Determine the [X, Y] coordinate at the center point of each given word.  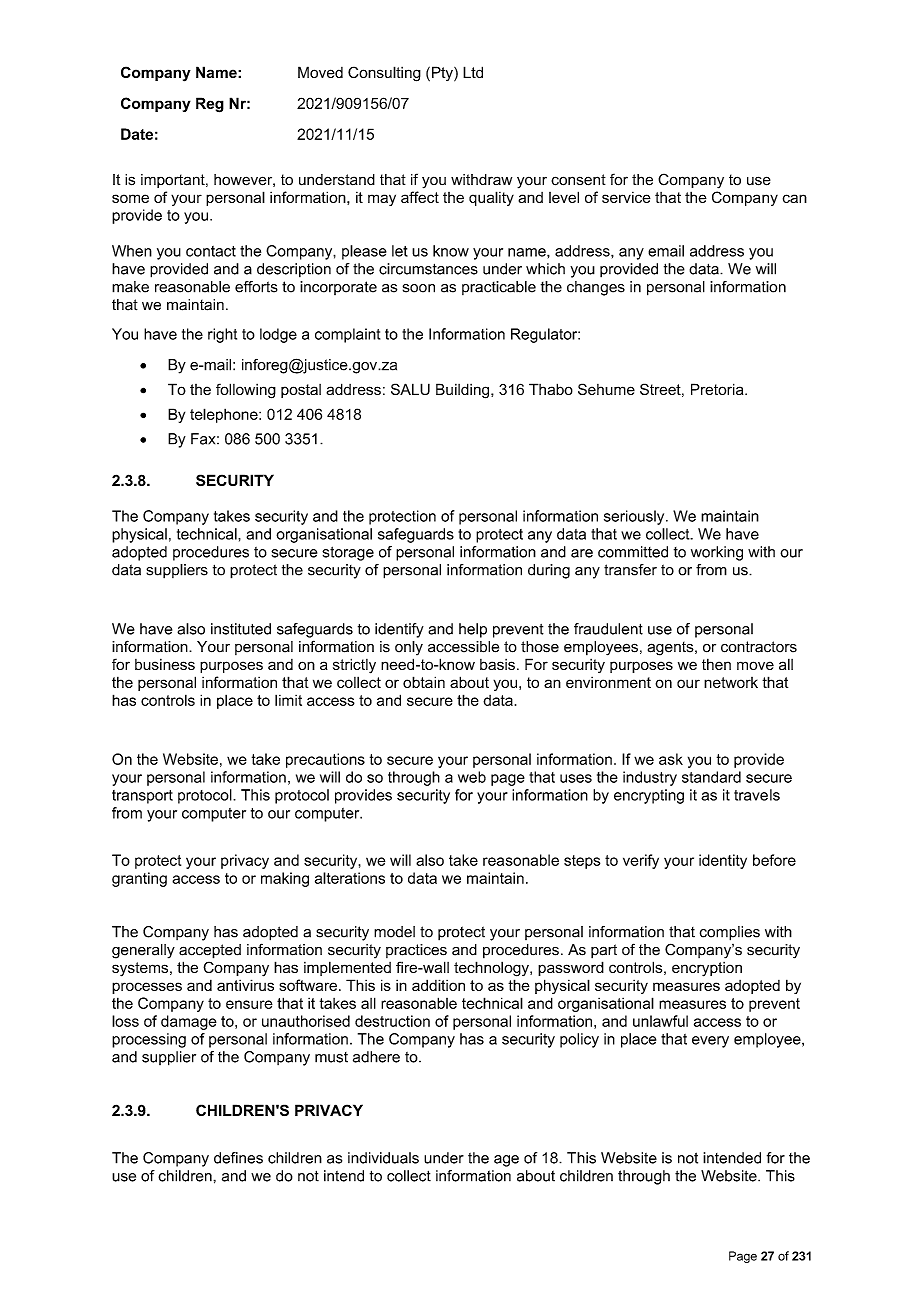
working [717, 553]
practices [416, 951]
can [795, 198]
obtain [424, 682]
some [130, 198]
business [165, 664]
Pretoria [718, 389]
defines [238, 1158]
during [549, 571]
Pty [443, 74]
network [731, 682]
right [222, 335]
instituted [241, 629]
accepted [210, 951]
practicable [499, 288]
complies [730, 933]
